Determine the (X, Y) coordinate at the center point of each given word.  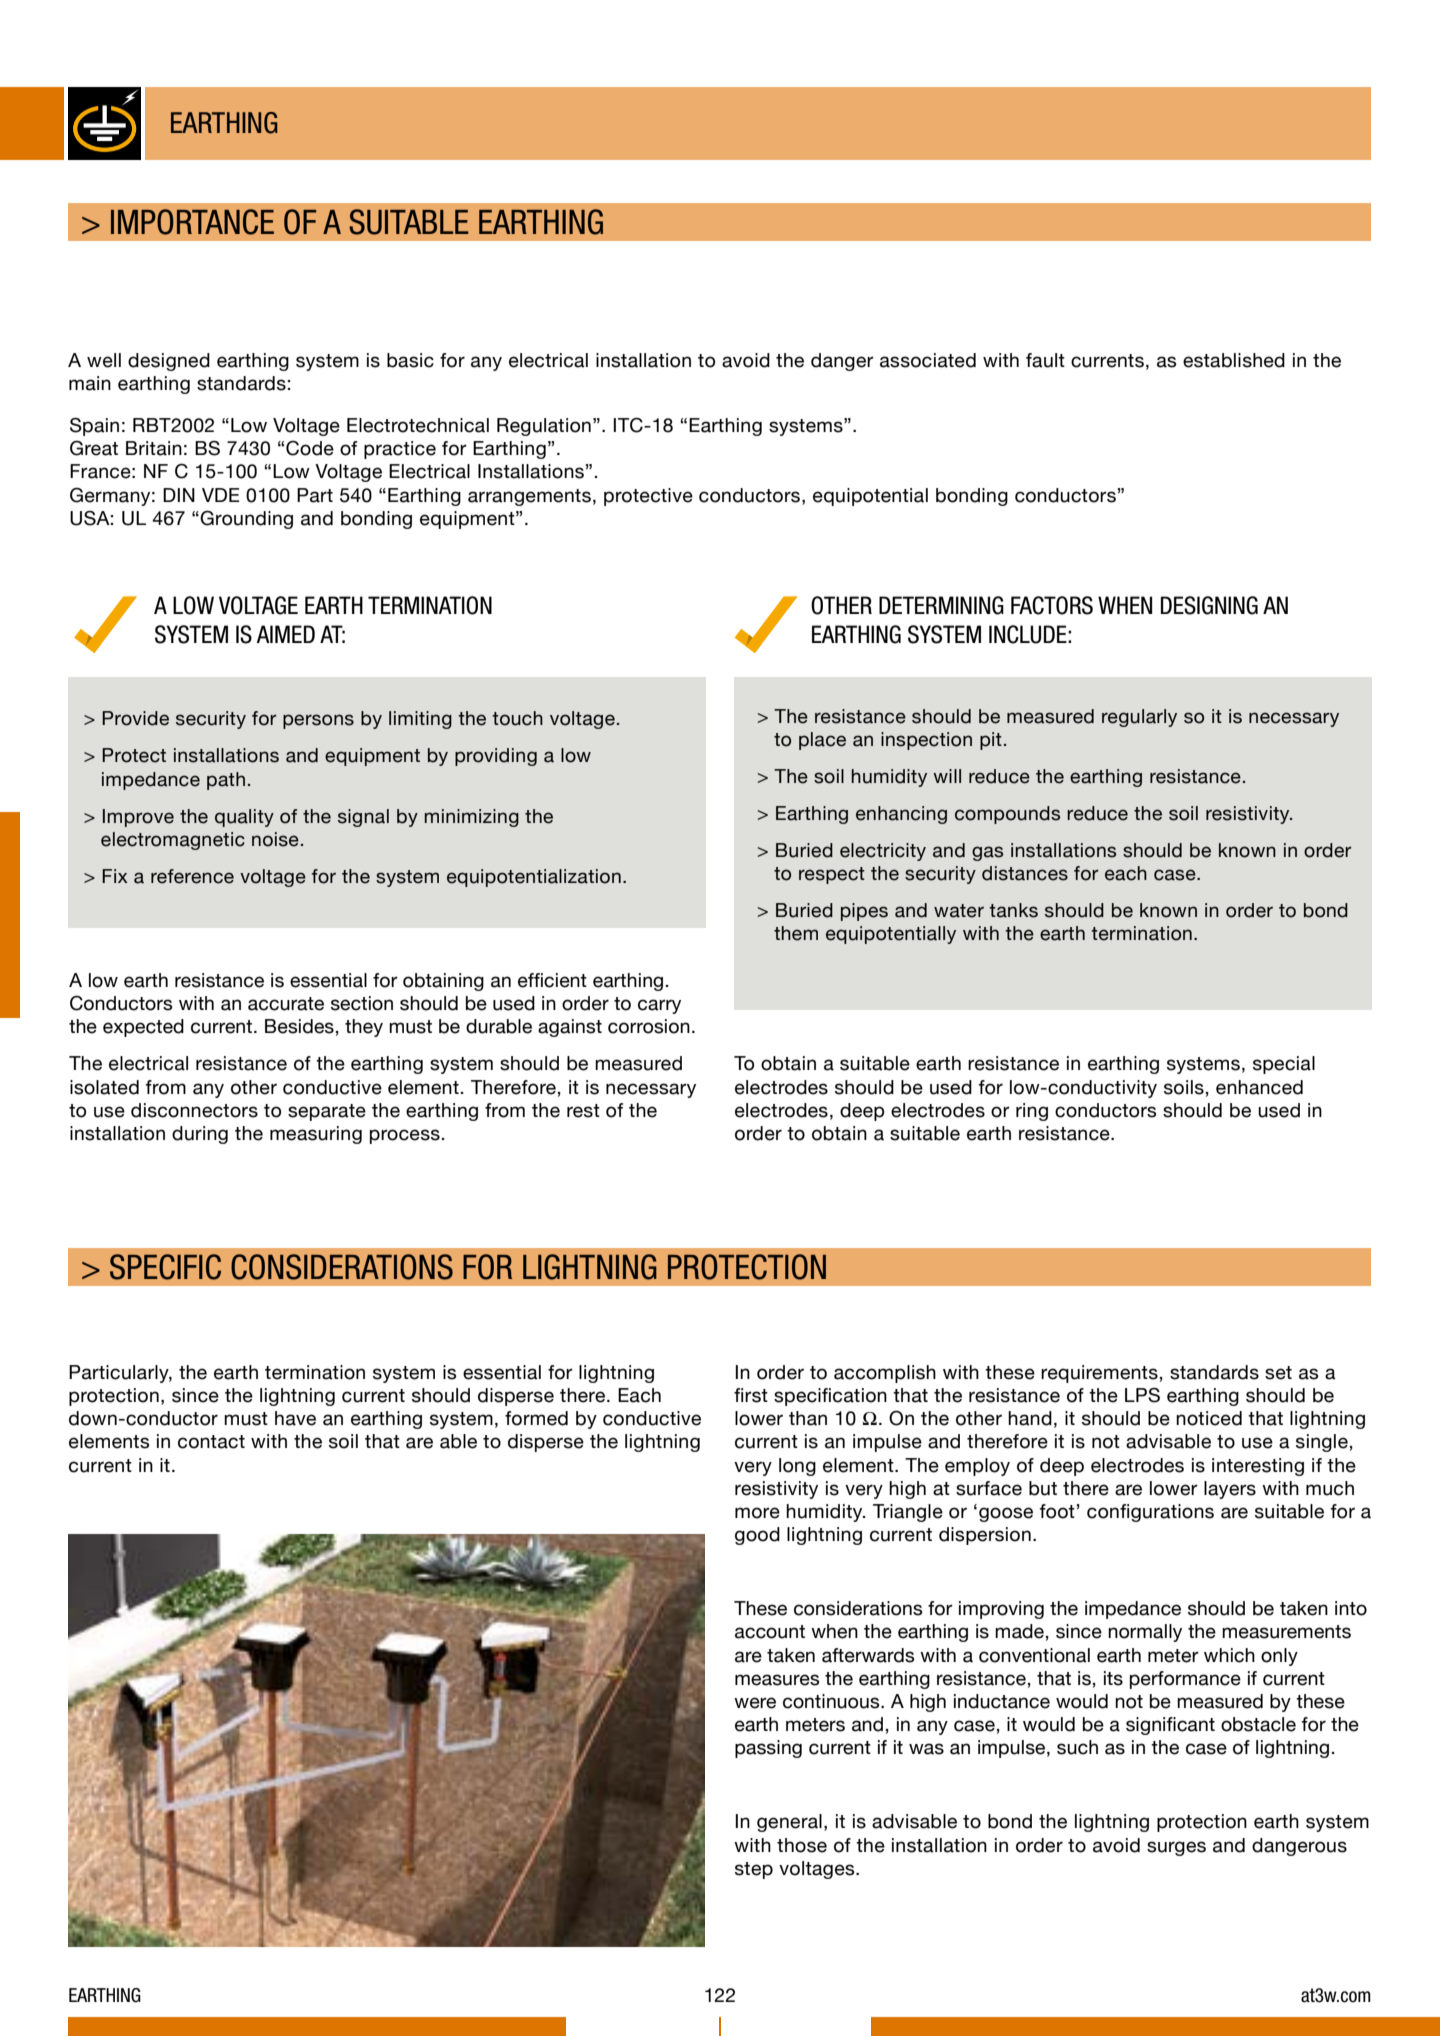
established (1234, 360)
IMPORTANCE (192, 222)
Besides (299, 1026)
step (754, 1870)
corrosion (649, 1026)
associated (928, 360)
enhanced (1259, 1087)
